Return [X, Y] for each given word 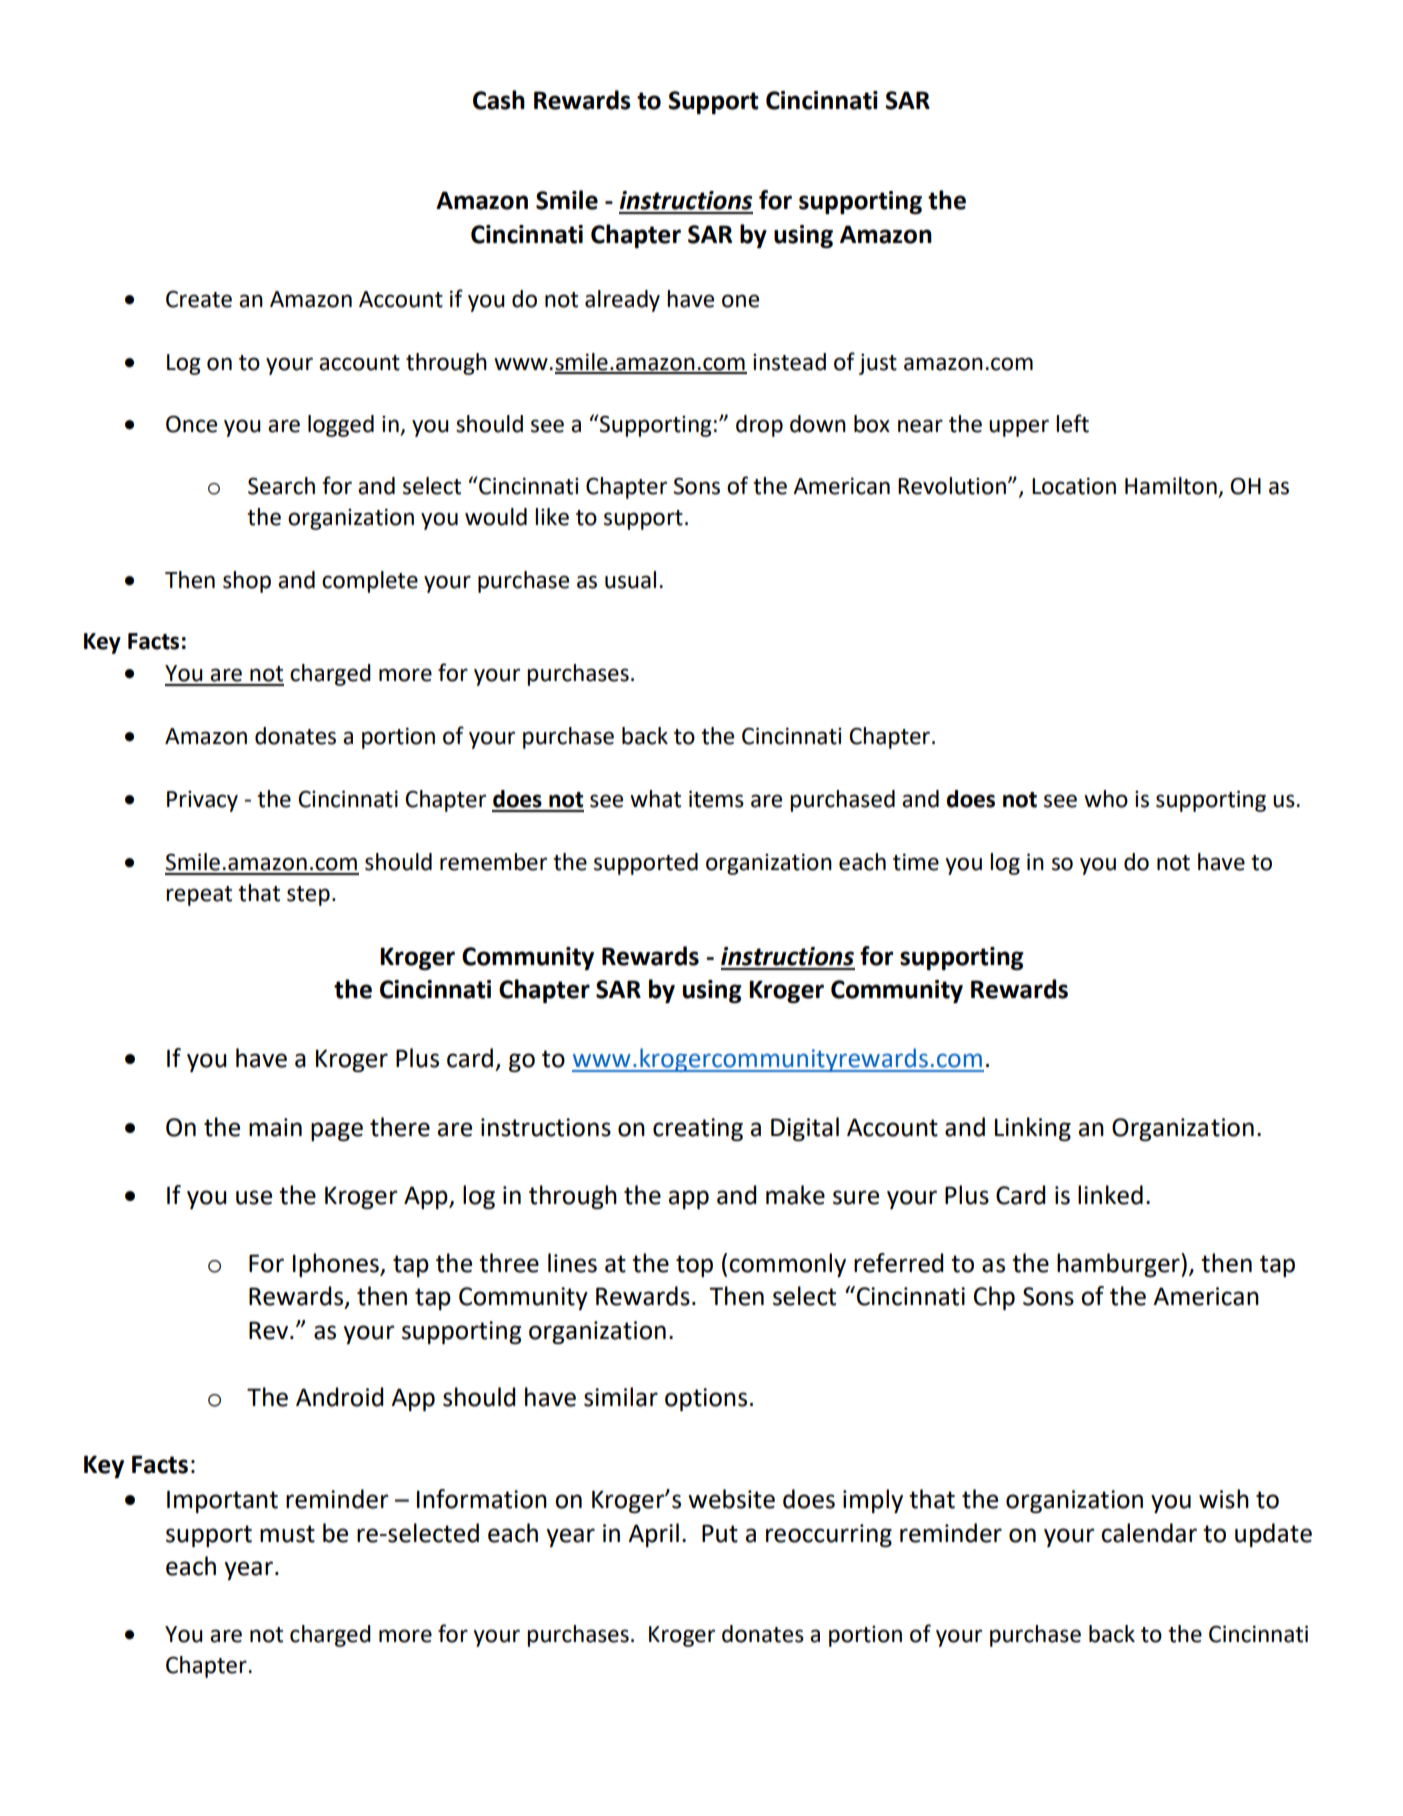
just [878, 364]
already [622, 301]
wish [1224, 1499]
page [337, 1131]
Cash [499, 100]
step [308, 896]
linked [1110, 1195]
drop [759, 426]
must [287, 1534]
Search [281, 486]
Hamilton [1172, 487]
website [731, 1499]
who [1106, 799]
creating [698, 1129]
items [716, 799]
